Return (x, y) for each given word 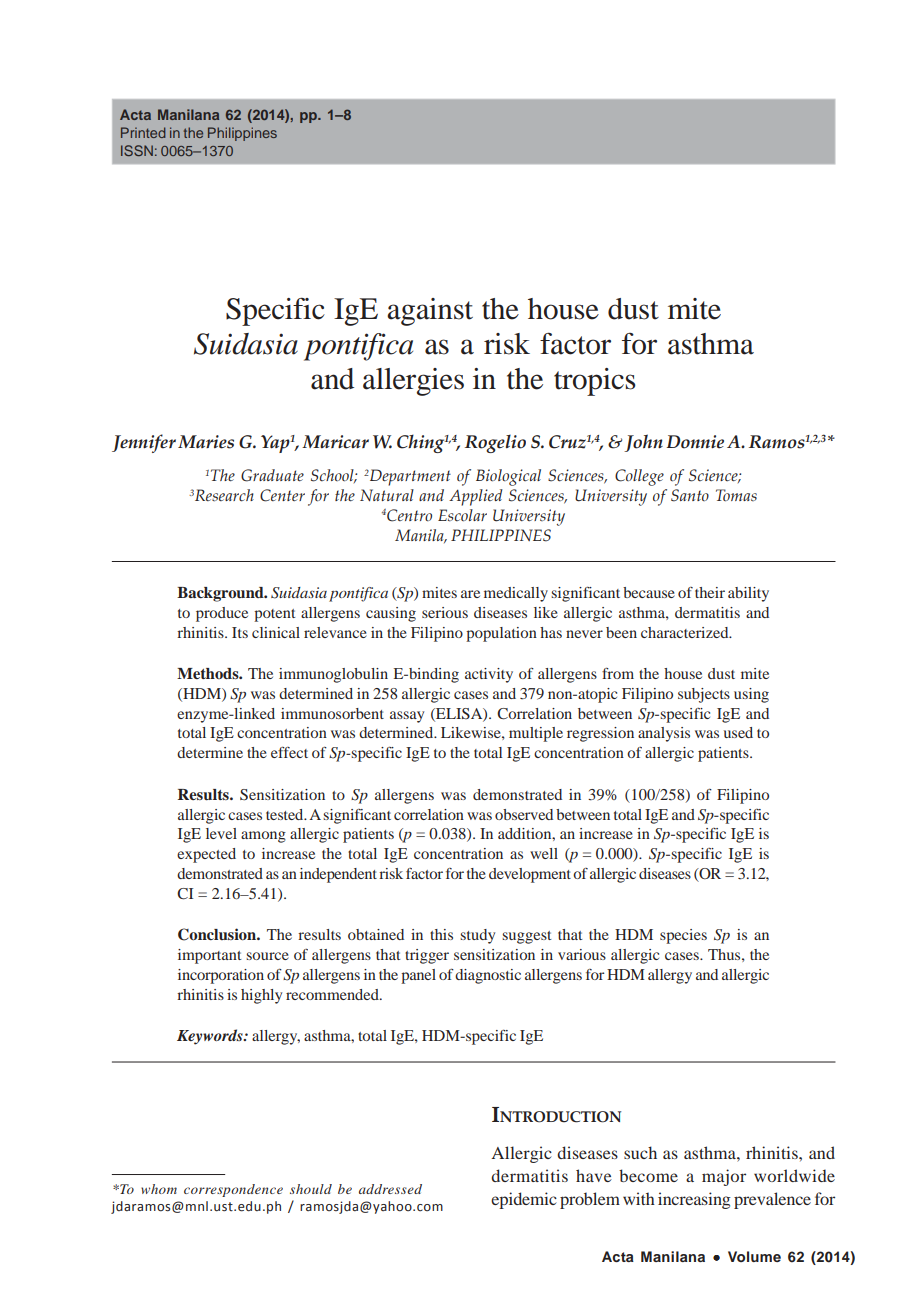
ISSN (137, 150)
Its (240, 632)
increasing (694, 1200)
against (430, 312)
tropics (595, 382)
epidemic (524, 1200)
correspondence (233, 1190)
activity (489, 675)
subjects (704, 695)
